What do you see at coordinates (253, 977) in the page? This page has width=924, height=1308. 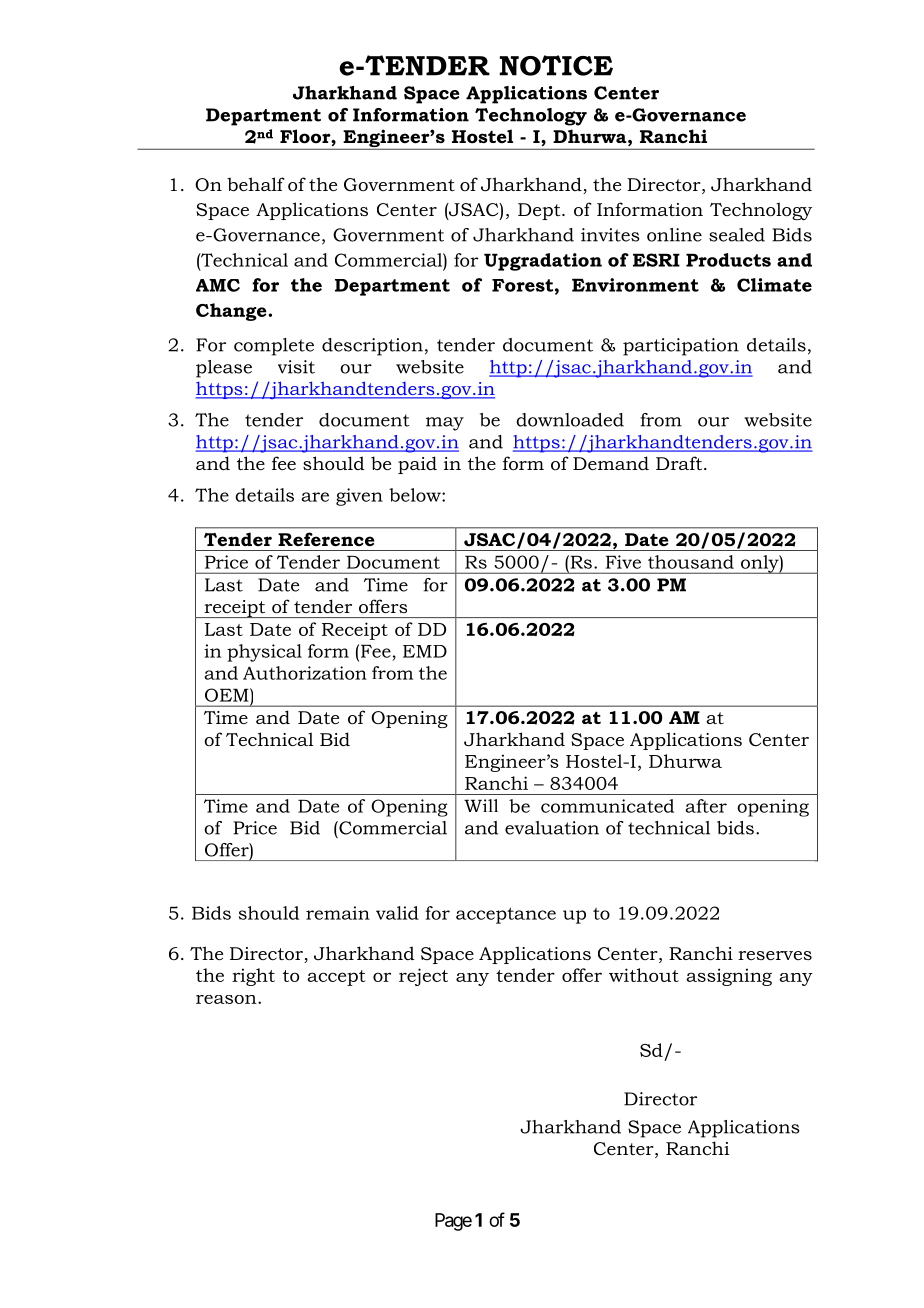 I see `right` at bounding box center [253, 977].
